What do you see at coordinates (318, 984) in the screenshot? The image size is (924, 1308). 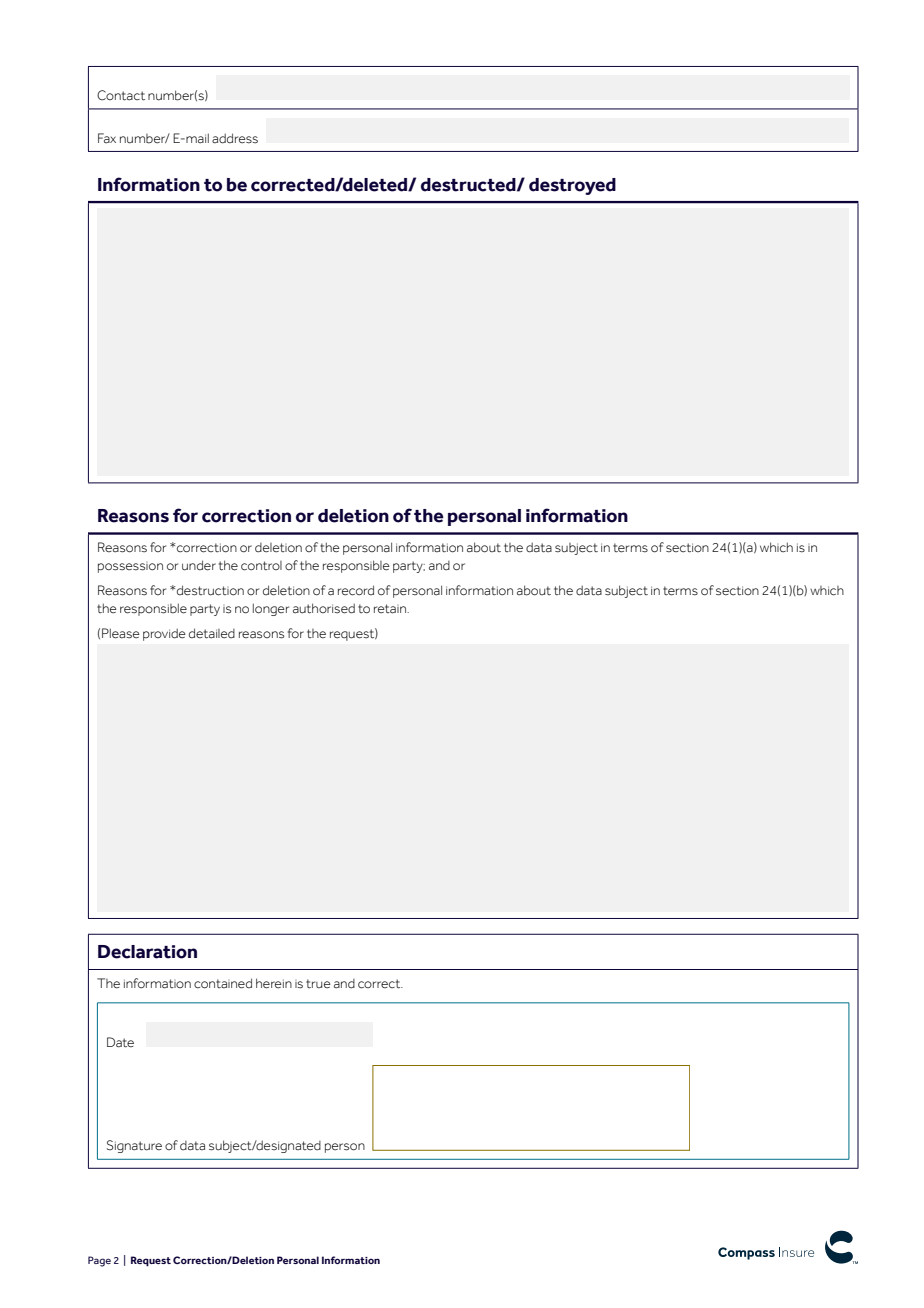 I see `true` at bounding box center [318, 984].
